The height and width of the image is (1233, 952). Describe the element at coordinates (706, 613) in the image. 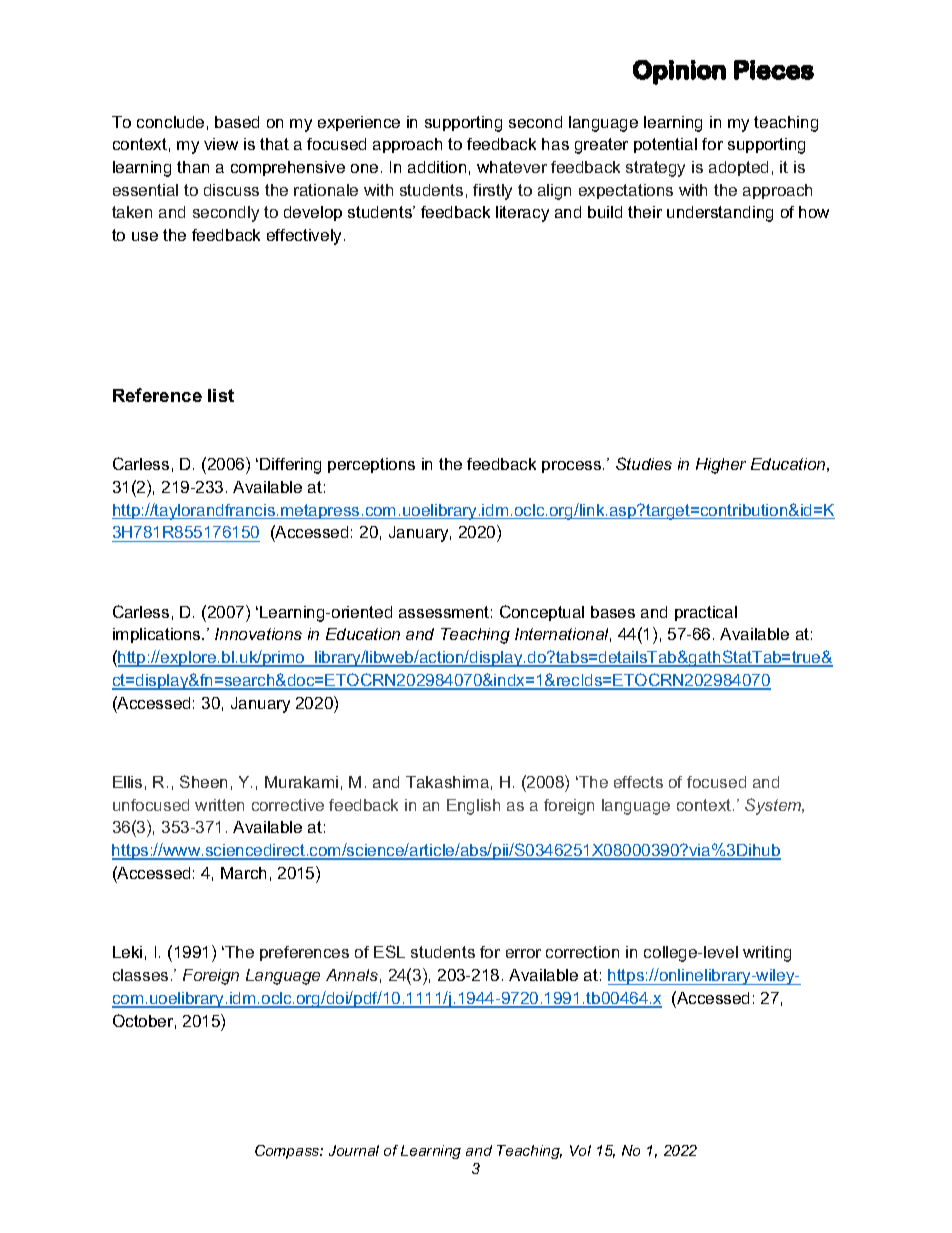

I see `practical` at that location.
